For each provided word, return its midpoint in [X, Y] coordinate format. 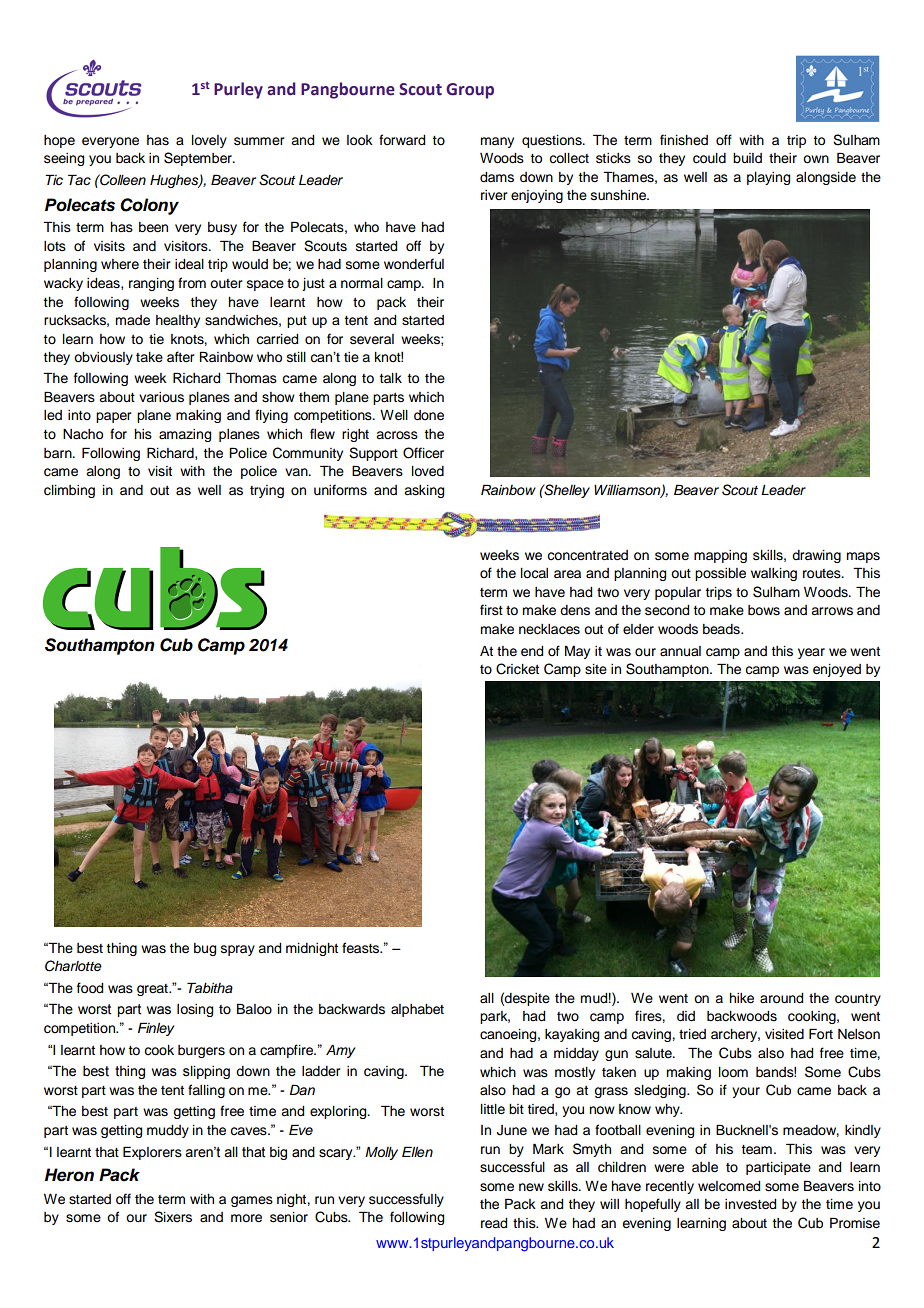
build [747, 158]
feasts [362, 948]
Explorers [152, 1153]
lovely [209, 141]
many [497, 142]
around [781, 998]
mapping [720, 556]
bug [205, 949]
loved [428, 471]
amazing [185, 435]
